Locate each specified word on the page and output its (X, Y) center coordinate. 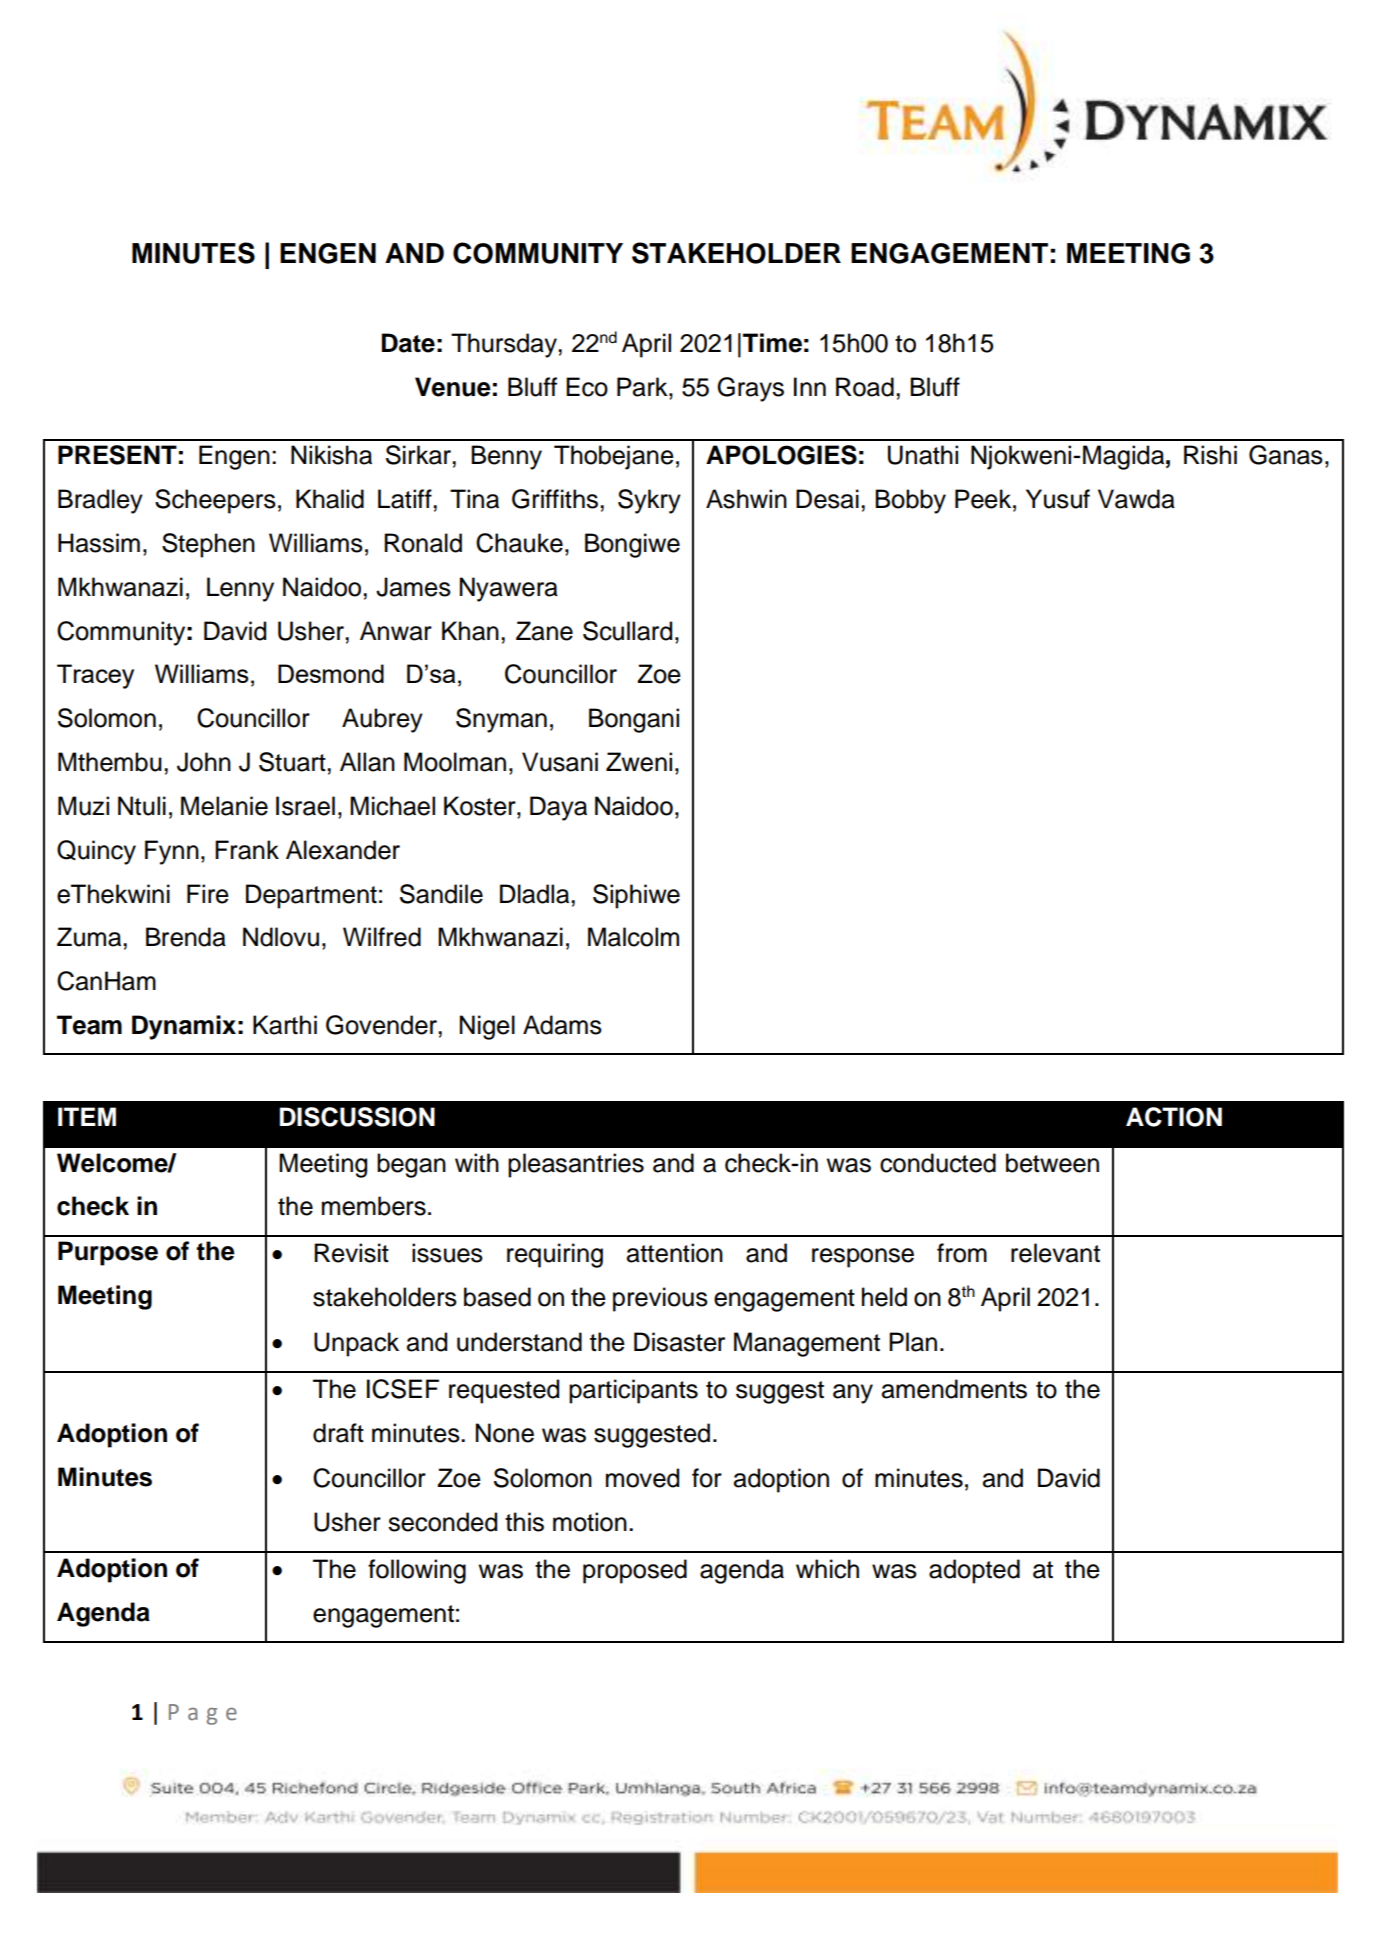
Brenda (186, 937)
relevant (1055, 1253)
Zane (544, 631)
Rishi (1210, 455)
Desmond (331, 673)
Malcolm (633, 937)
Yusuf (1058, 499)
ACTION (1174, 1117)
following (417, 1571)
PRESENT (117, 455)
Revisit (351, 1253)
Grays (750, 389)
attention (675, 1253)
